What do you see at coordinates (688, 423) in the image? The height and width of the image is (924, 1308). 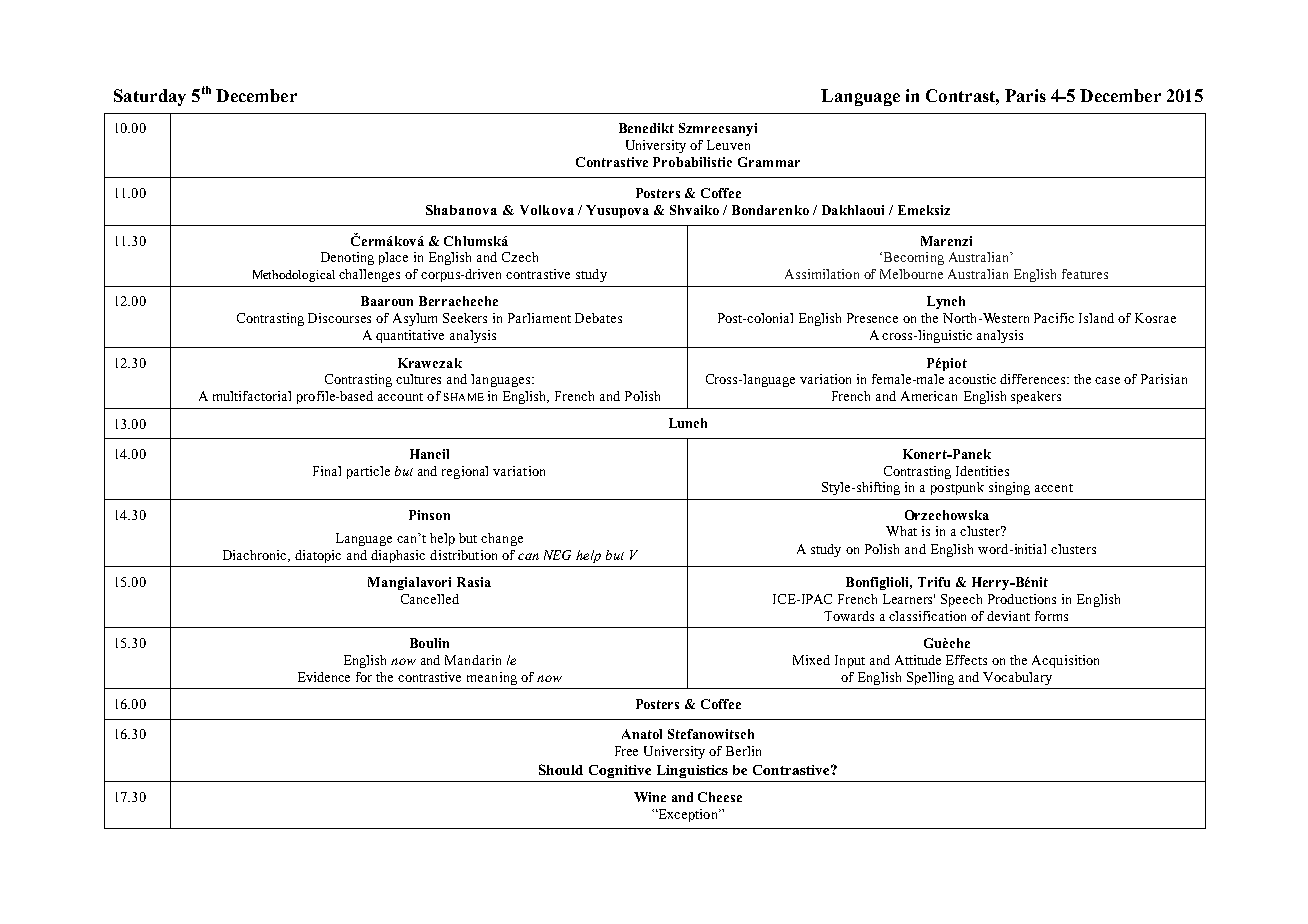 I see `Lunch` at bounding box center [688, 423].
